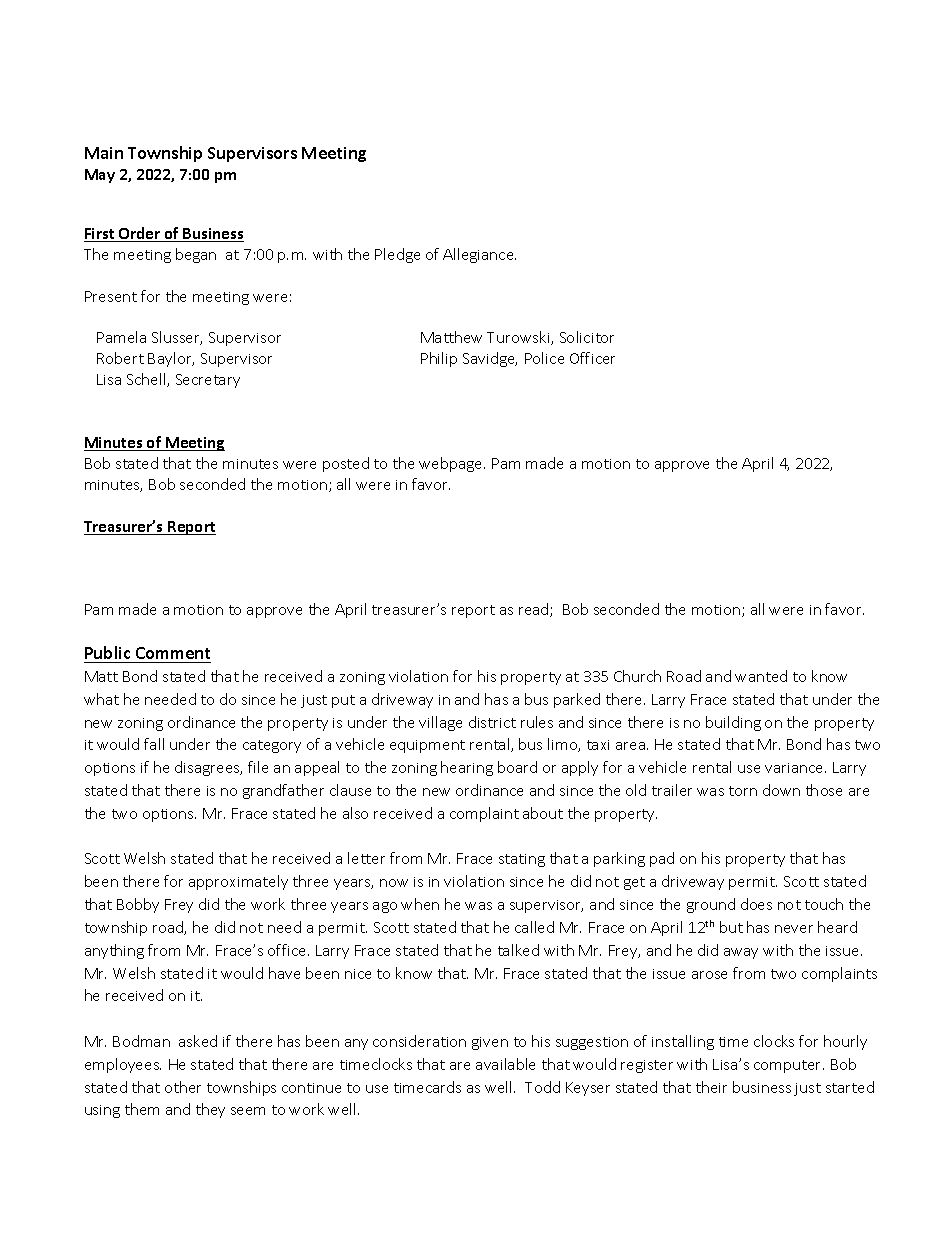  Describe the element at coordinates (789, 1066) in the screenshot. I see `computer` at that location.
